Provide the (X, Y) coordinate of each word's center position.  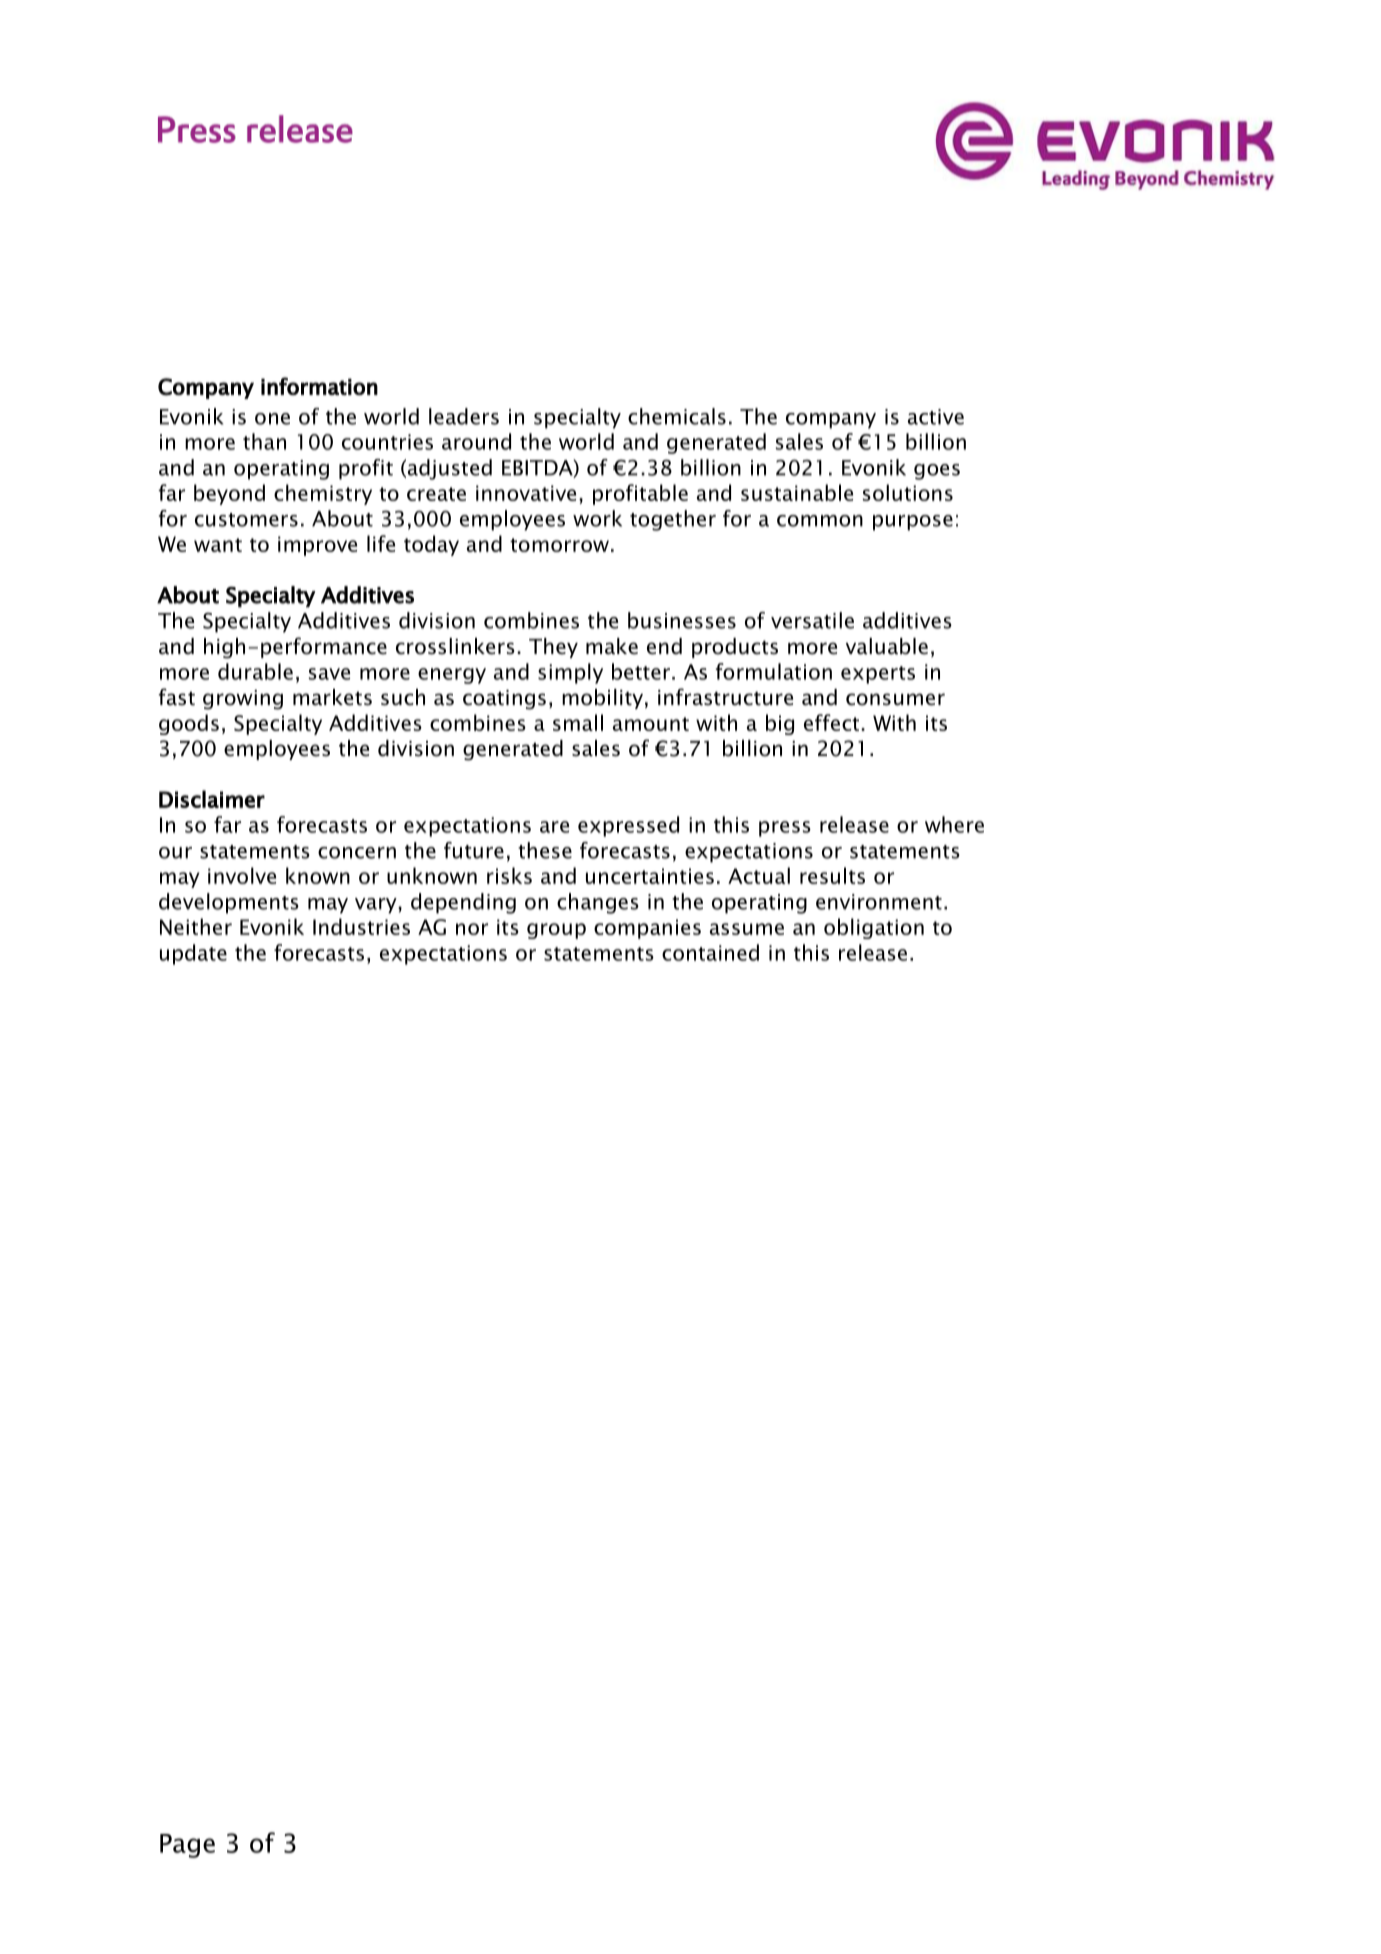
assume (747, 929)
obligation (874, 928)
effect (833, 722)
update (193, 954)
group (556, 931)
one (272, 419)
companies (647, 929)
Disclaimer (212, 799)
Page (187, 1846)
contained (710, 952)
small (578, 722)
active (936, 417)
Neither (196, 926)
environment (879, 902)
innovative (526, 493)
